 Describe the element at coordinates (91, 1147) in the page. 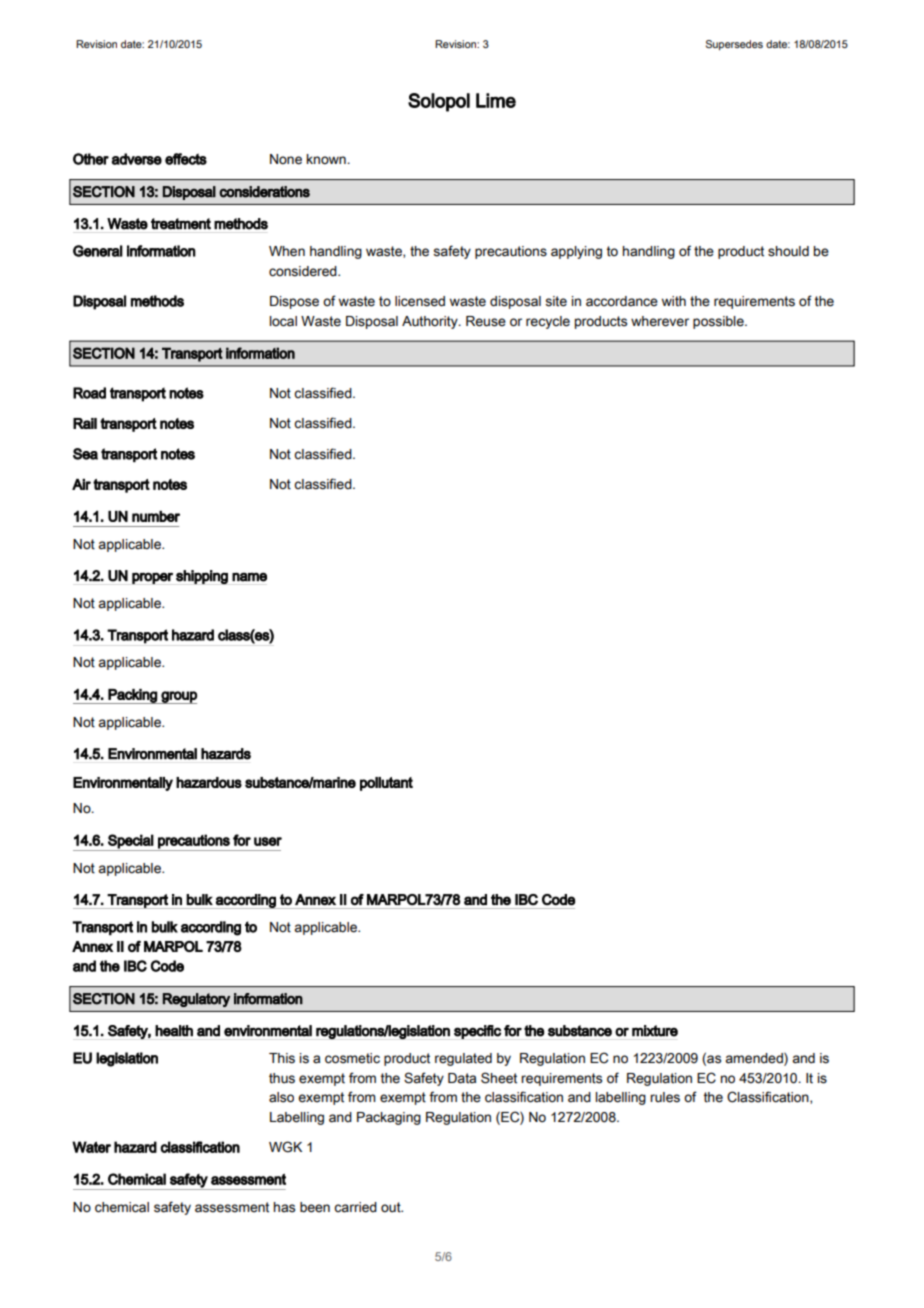

I see `Water` at that location.
